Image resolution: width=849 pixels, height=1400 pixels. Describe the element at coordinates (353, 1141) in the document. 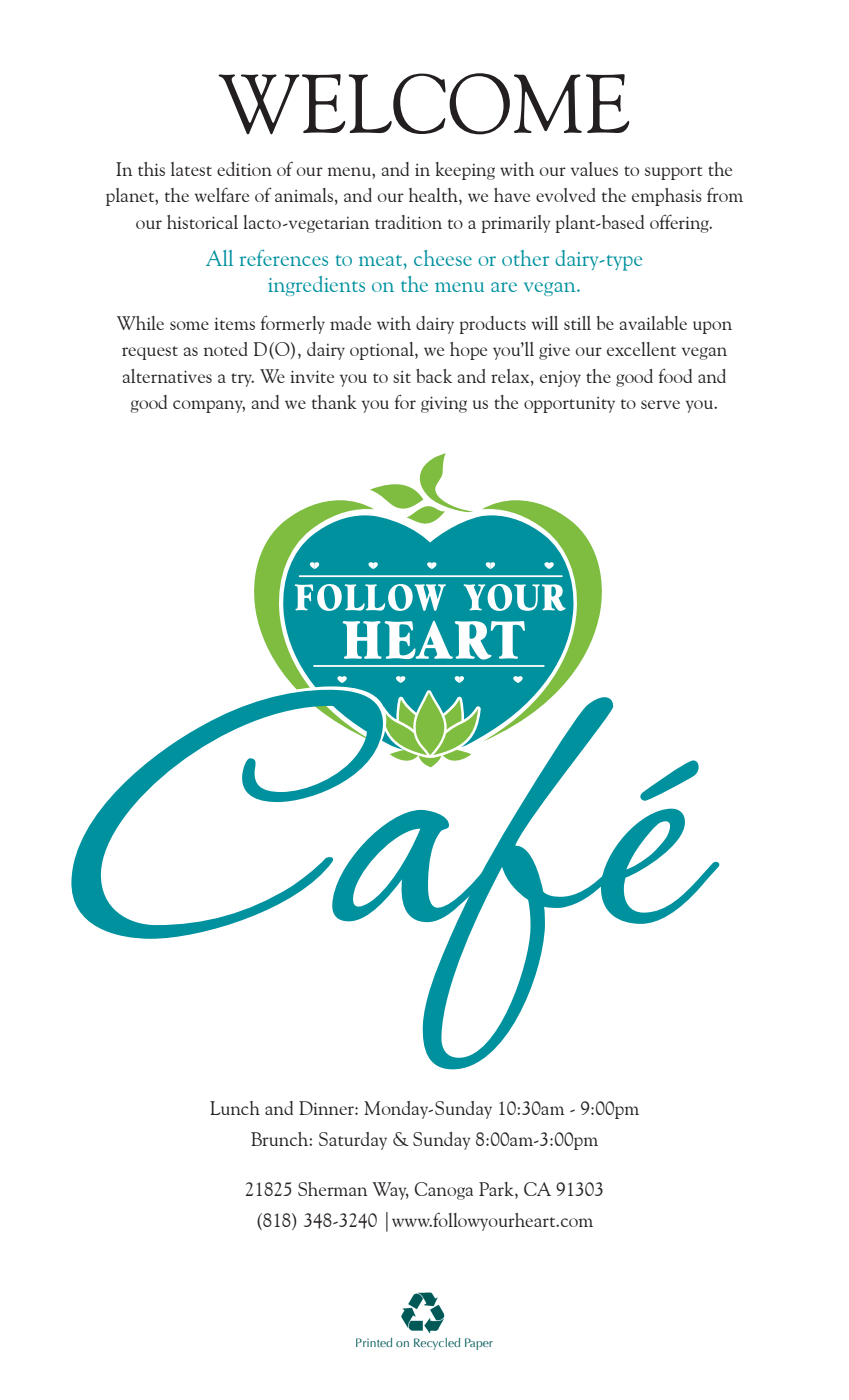

I see `Saturday` at that location.
